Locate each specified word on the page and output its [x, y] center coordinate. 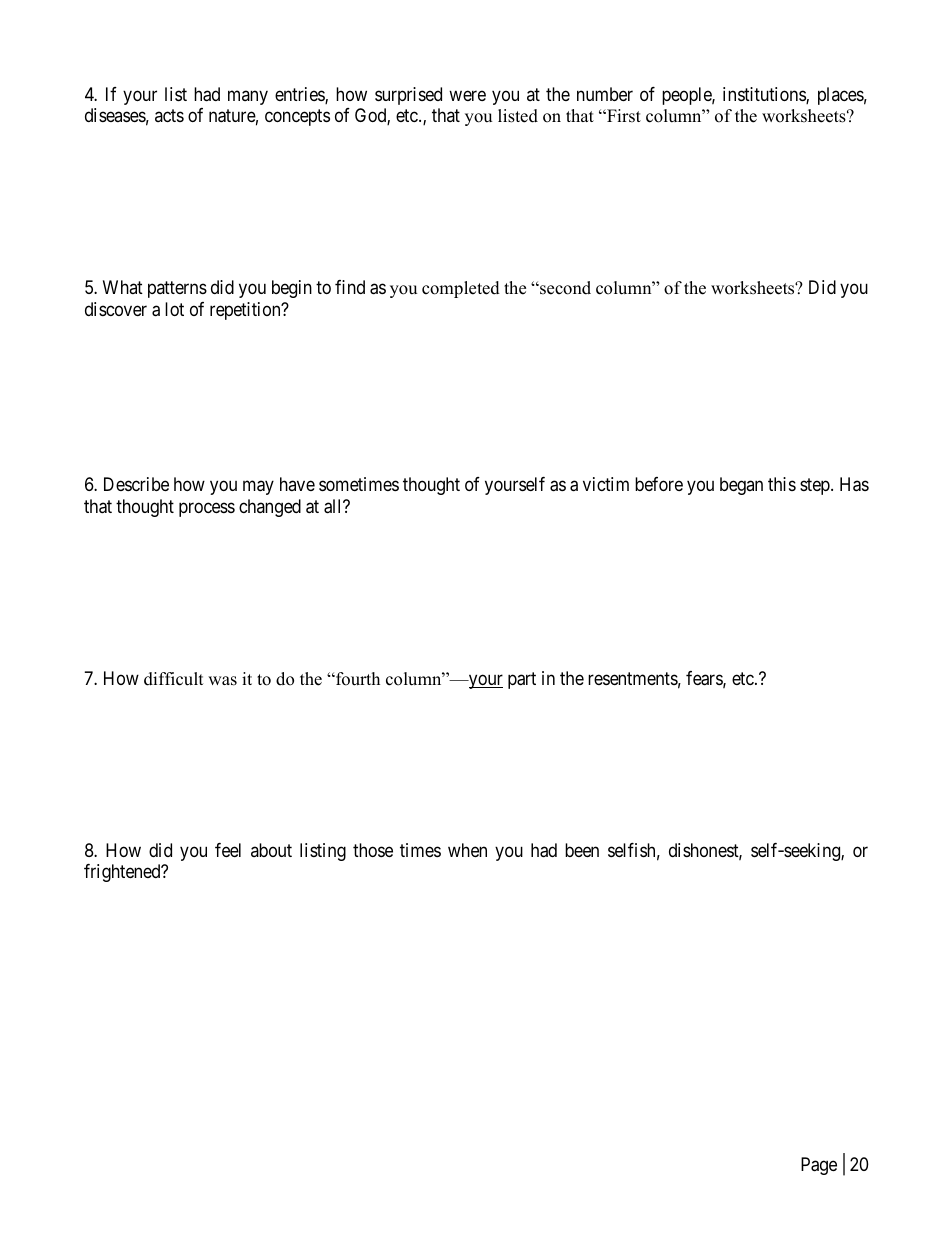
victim [606, 484]
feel [228, 850]
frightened [123, 873]
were [467, 95]
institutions [765, 95]
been [582, 850]
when [467, 850]
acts [169, 116]
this [782, 484]
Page [819, 1166]
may [258, 488]
